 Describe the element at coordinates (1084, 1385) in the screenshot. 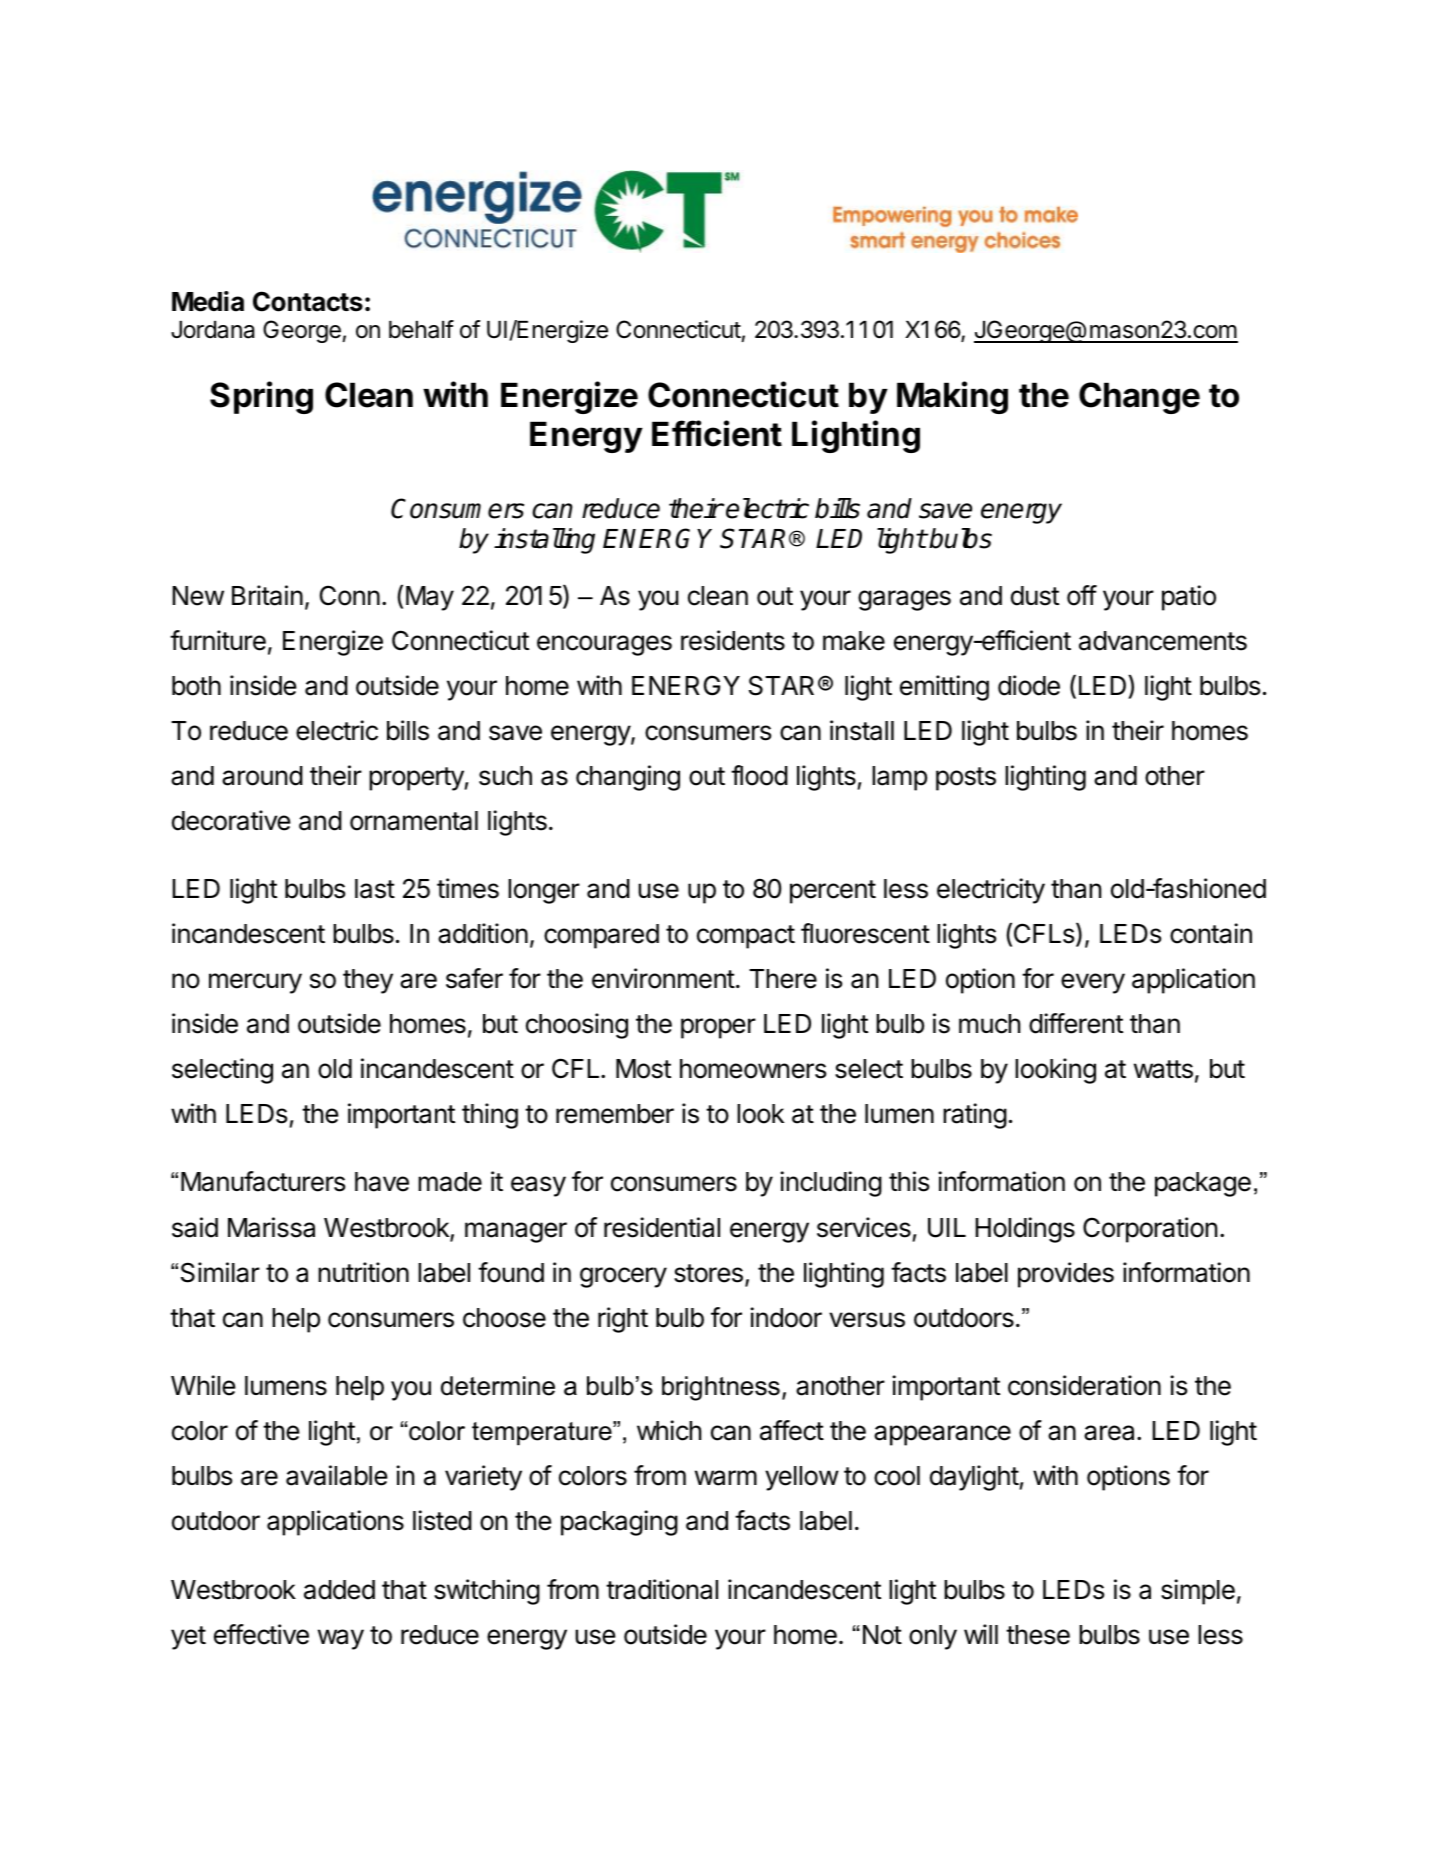

I see `consideration` at that location.
